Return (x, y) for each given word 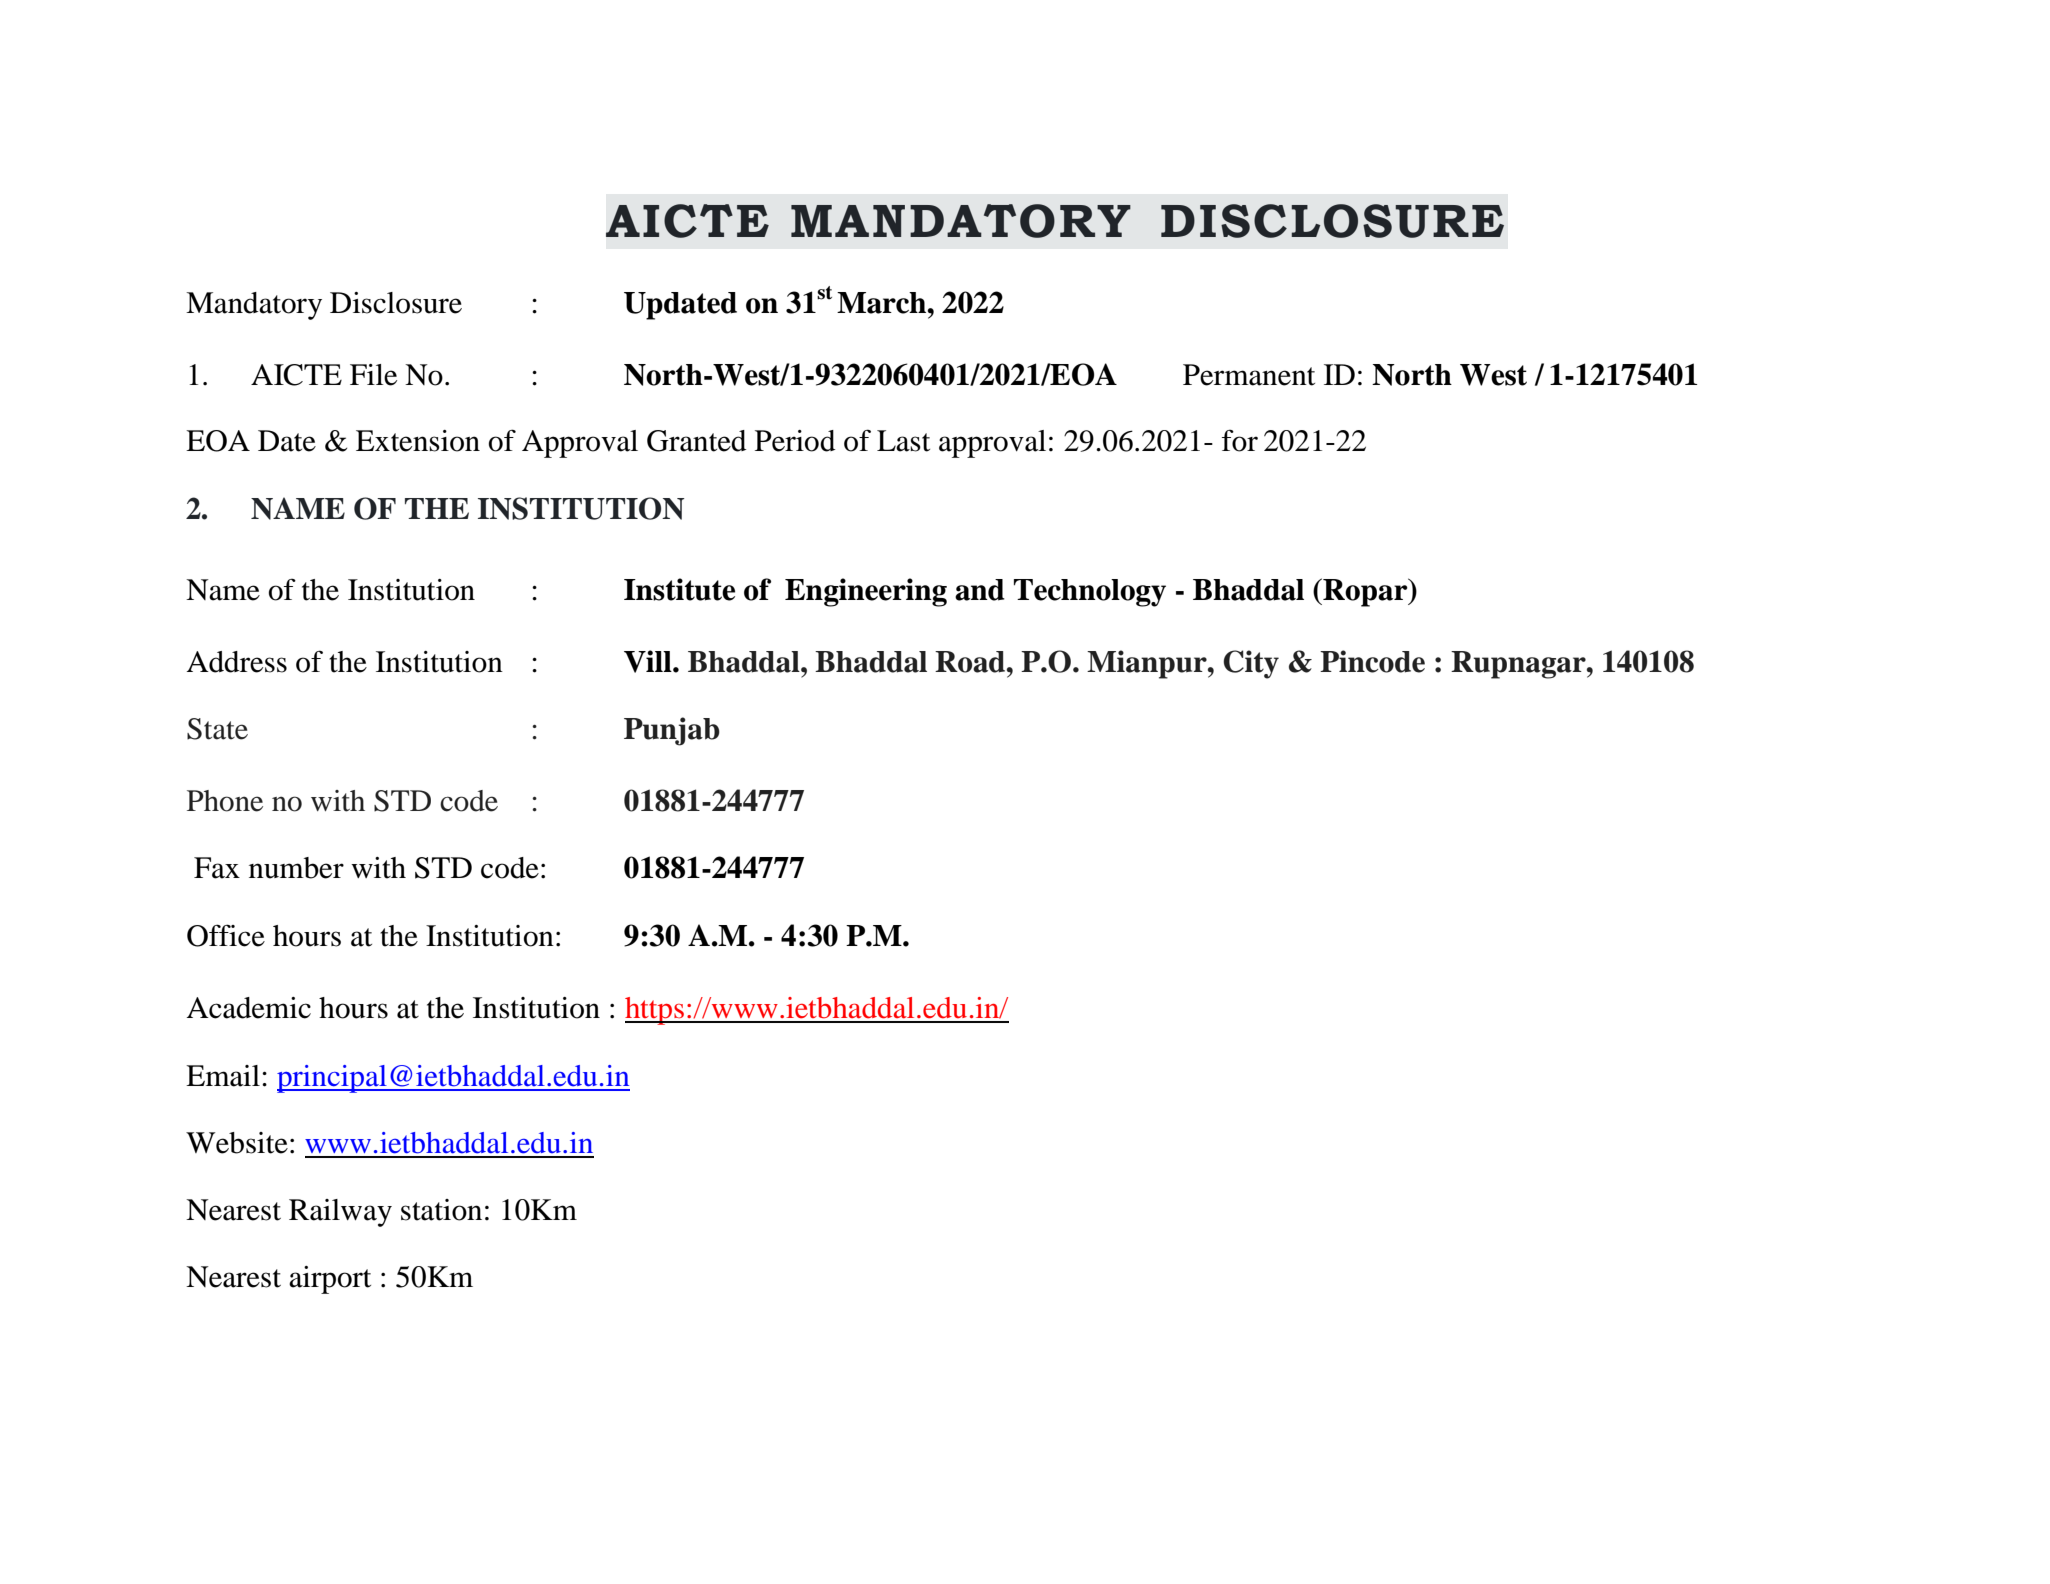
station (441, 1210)
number (296, 868)
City (1251, 664)
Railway (340, 1213)
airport (330, 1280)
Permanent (1249, 375)
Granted (697, 441)
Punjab (672, 731)
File (373, 375)
